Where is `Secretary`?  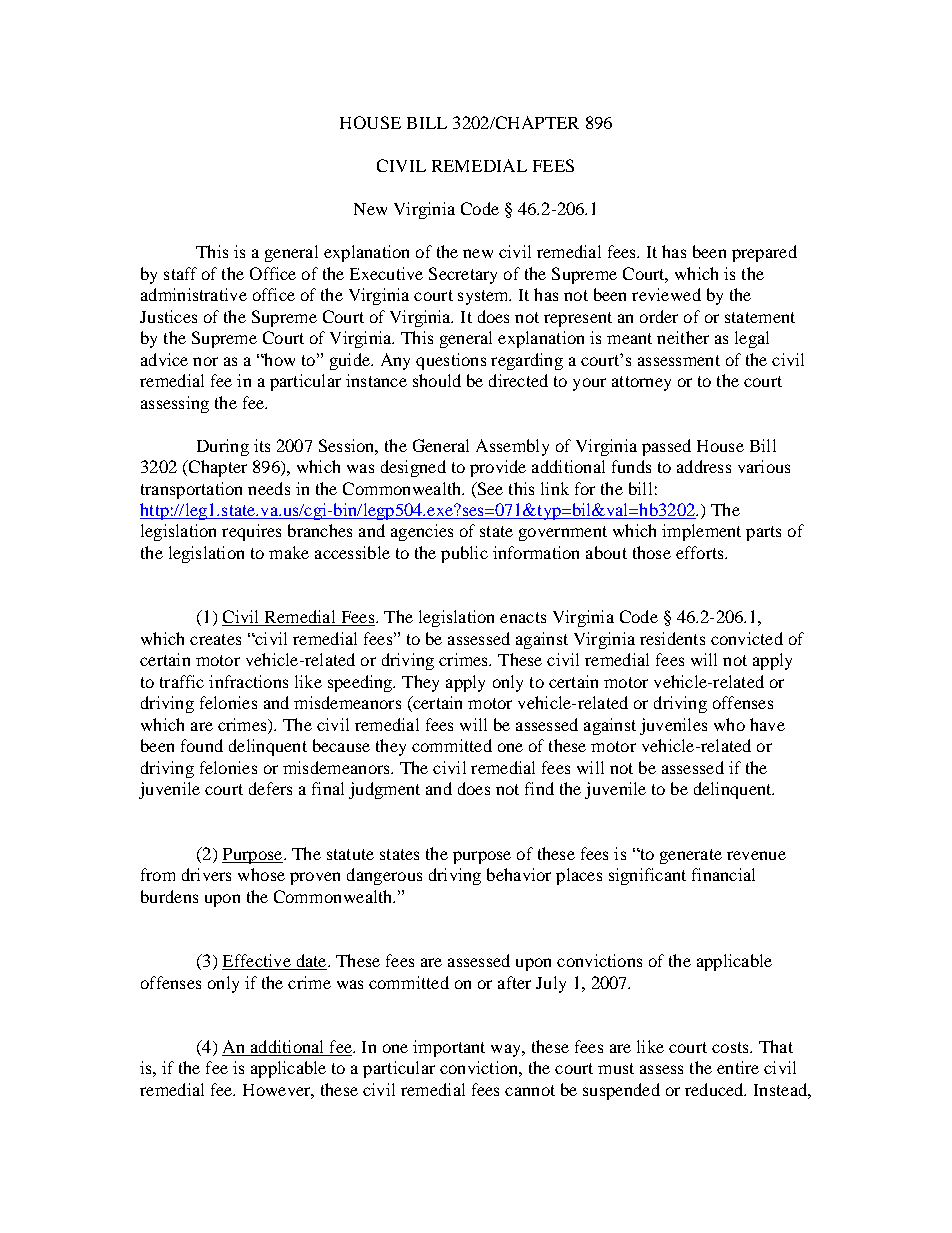
Secretary is located at coordinates (463, 275).
